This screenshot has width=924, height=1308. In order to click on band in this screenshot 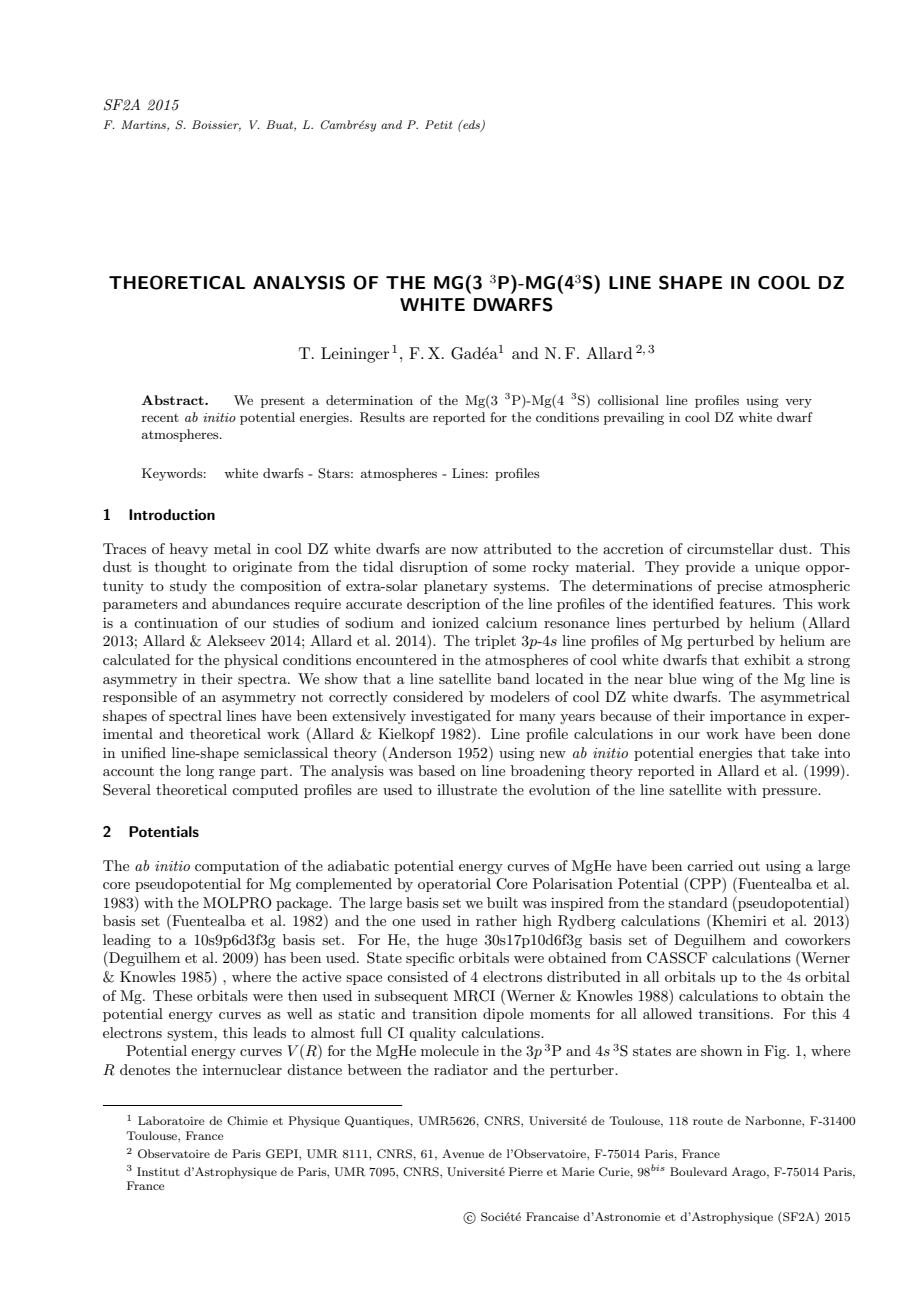, I will do `click(513, 678)`.
